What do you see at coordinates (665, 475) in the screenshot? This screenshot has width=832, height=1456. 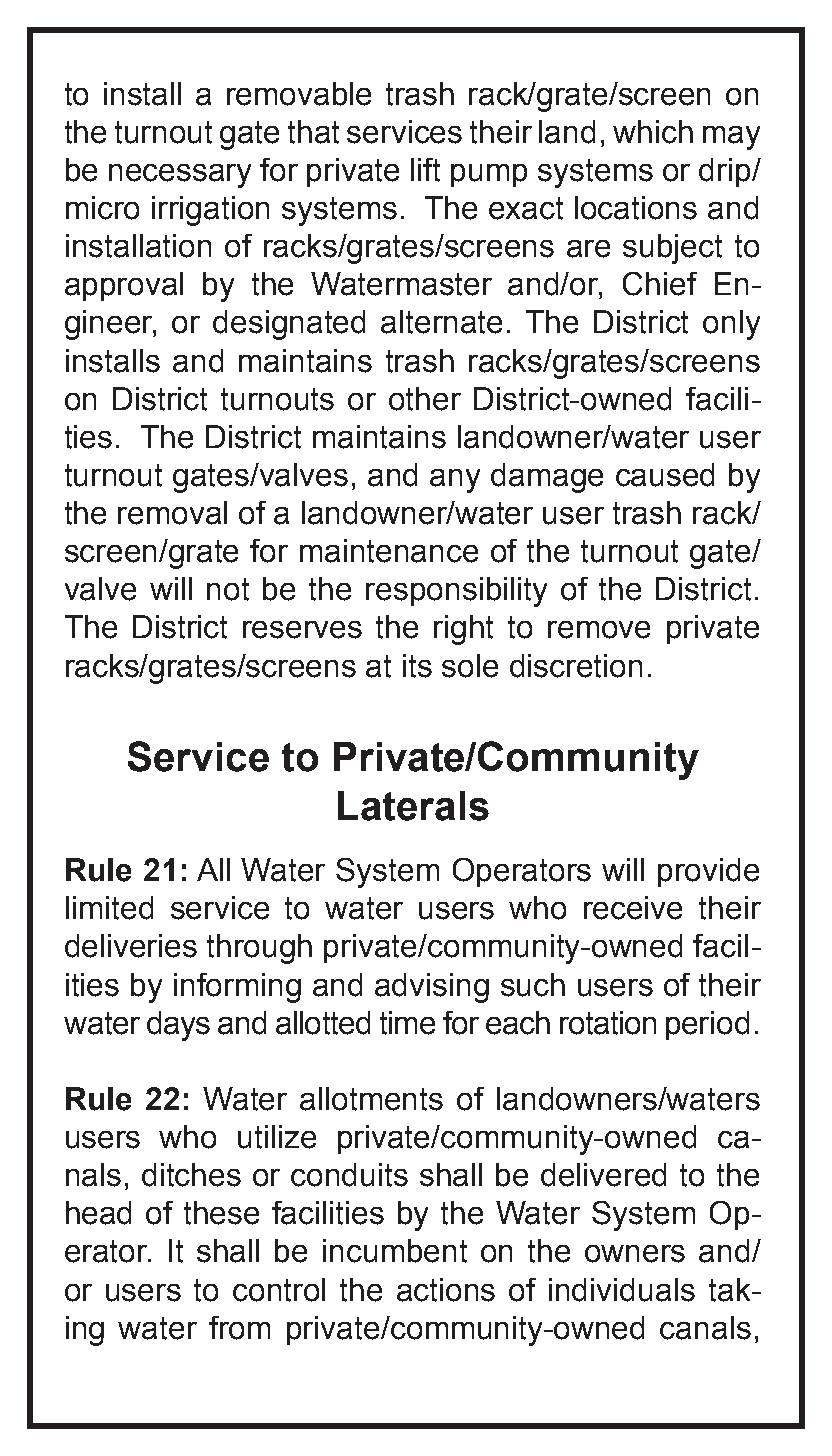 I see `caused` at bounding box center [665, 475].
